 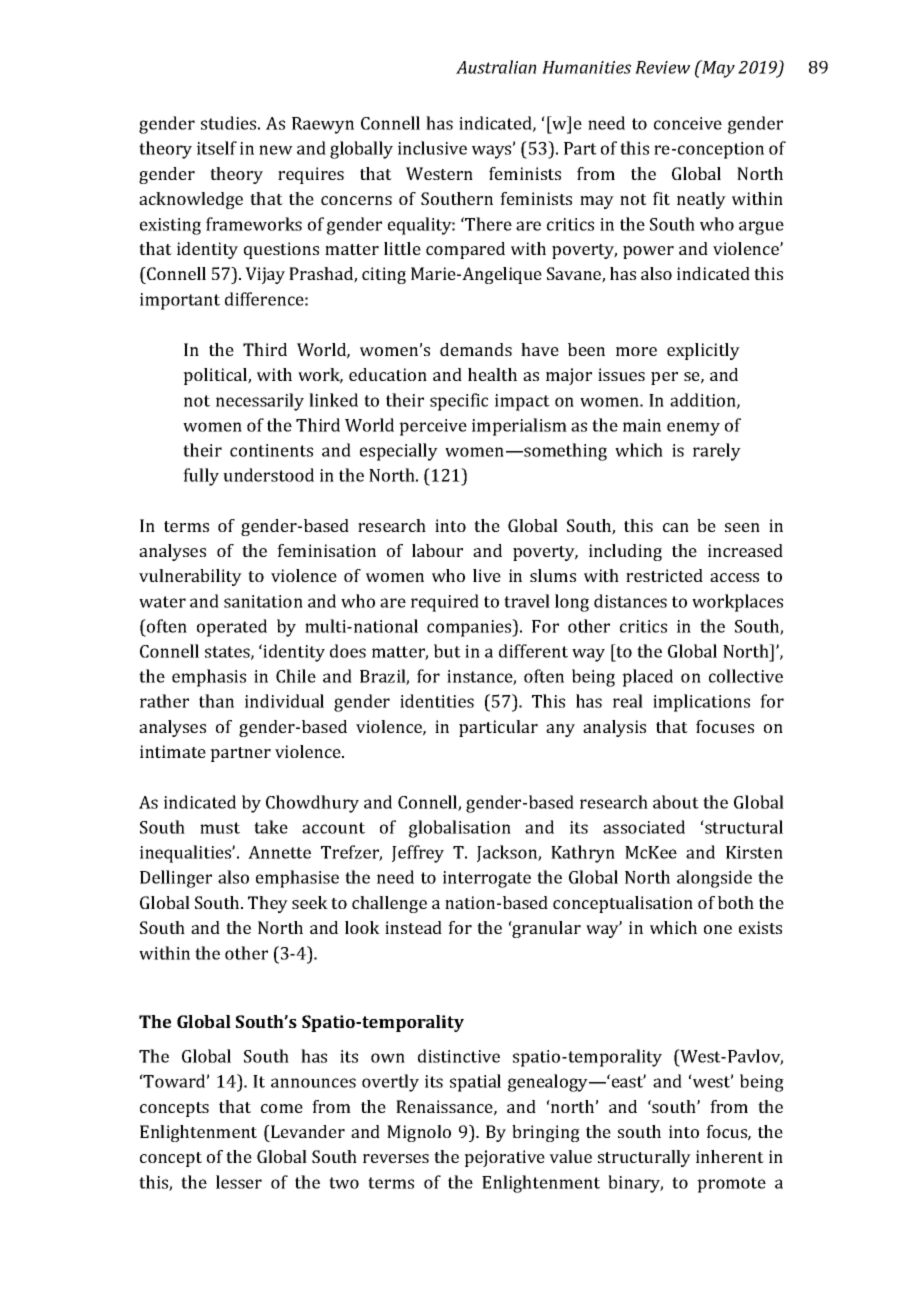 What do you see at coordinates (476, 349) in the screenshot?
I see `demands` at bounding box center [476, 349].
